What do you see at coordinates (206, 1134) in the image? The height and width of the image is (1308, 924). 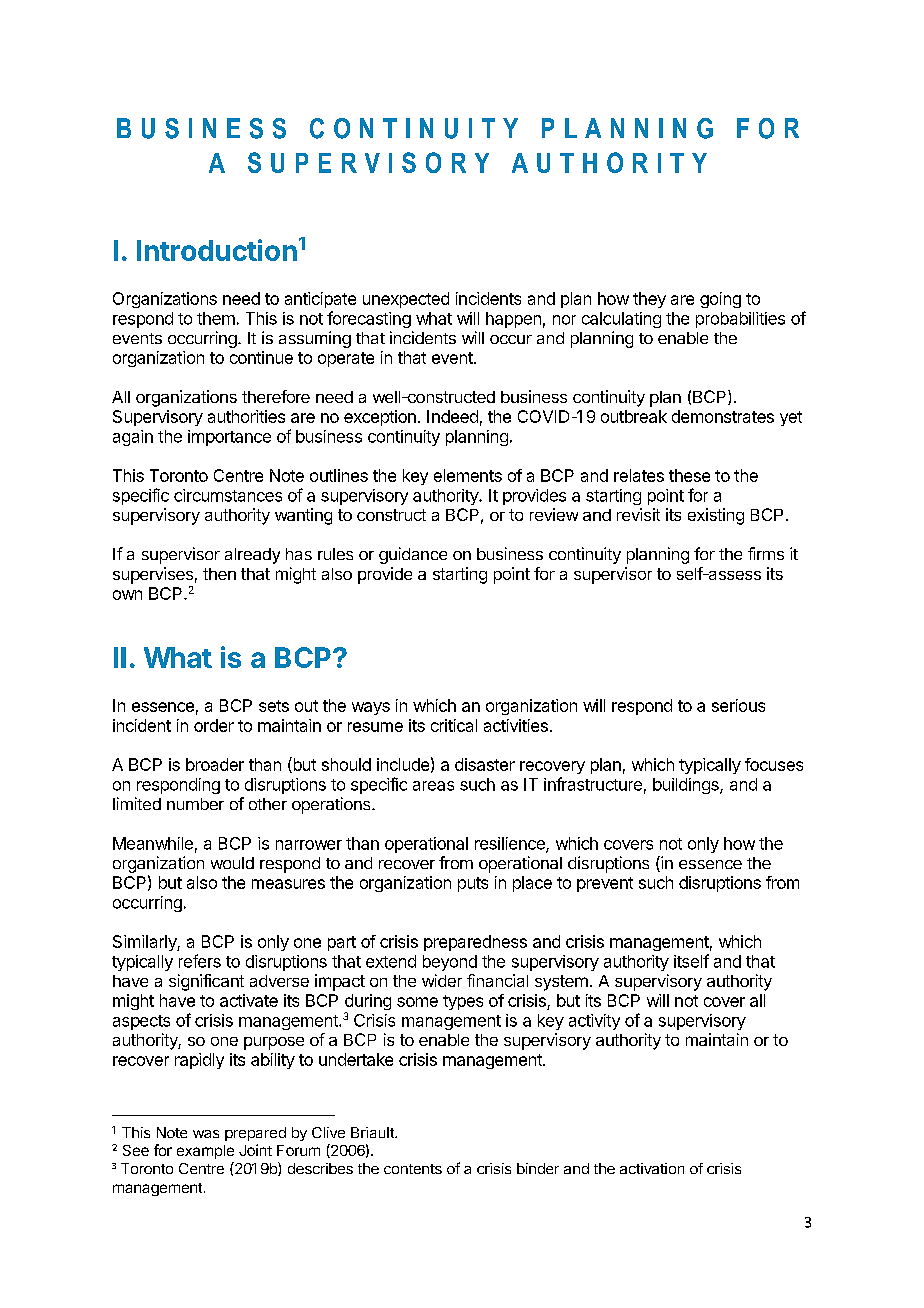 I see `was` at bounding box center [206, 1134].
